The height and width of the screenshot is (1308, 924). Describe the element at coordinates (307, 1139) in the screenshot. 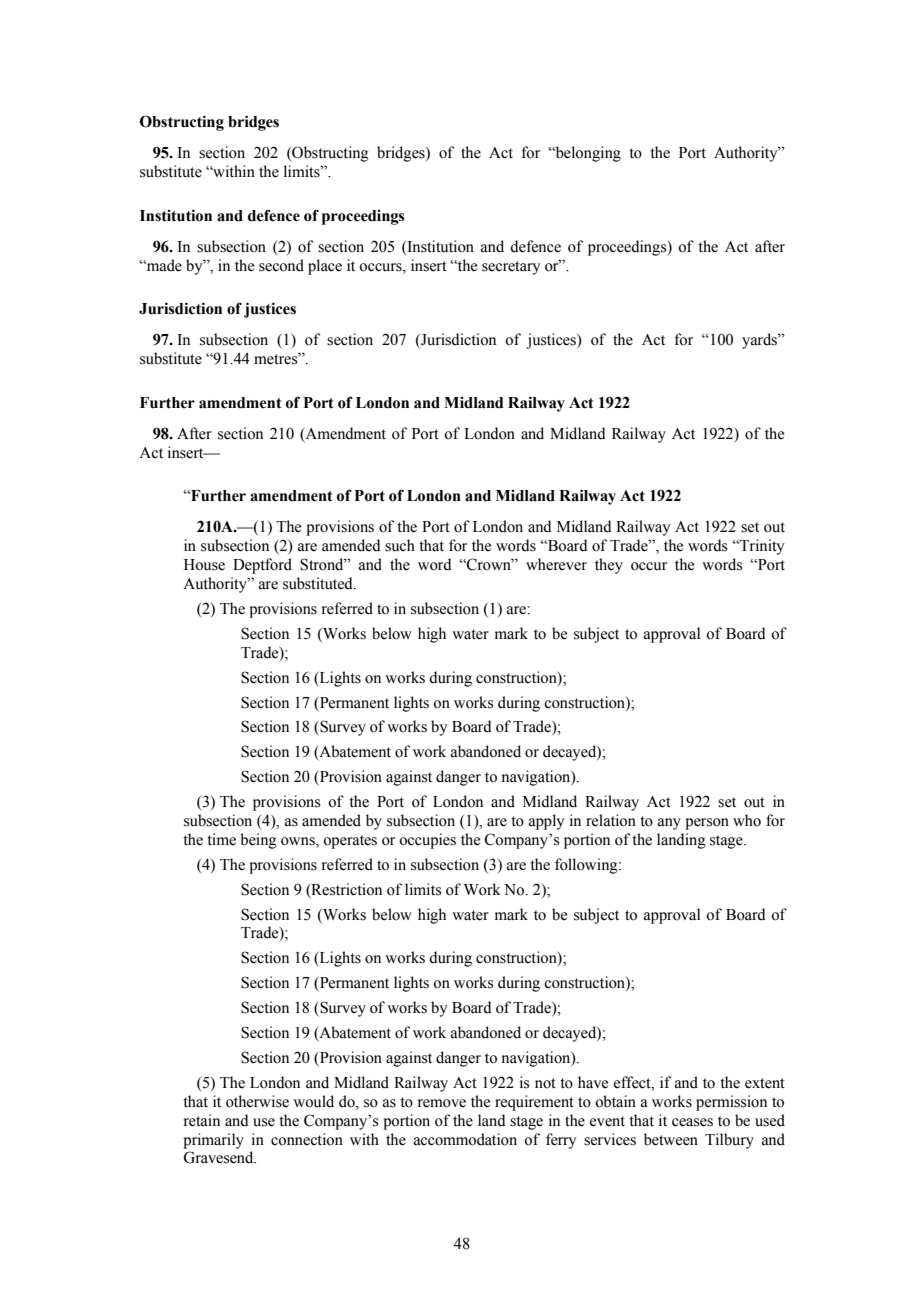

I see `connection` at that location.
